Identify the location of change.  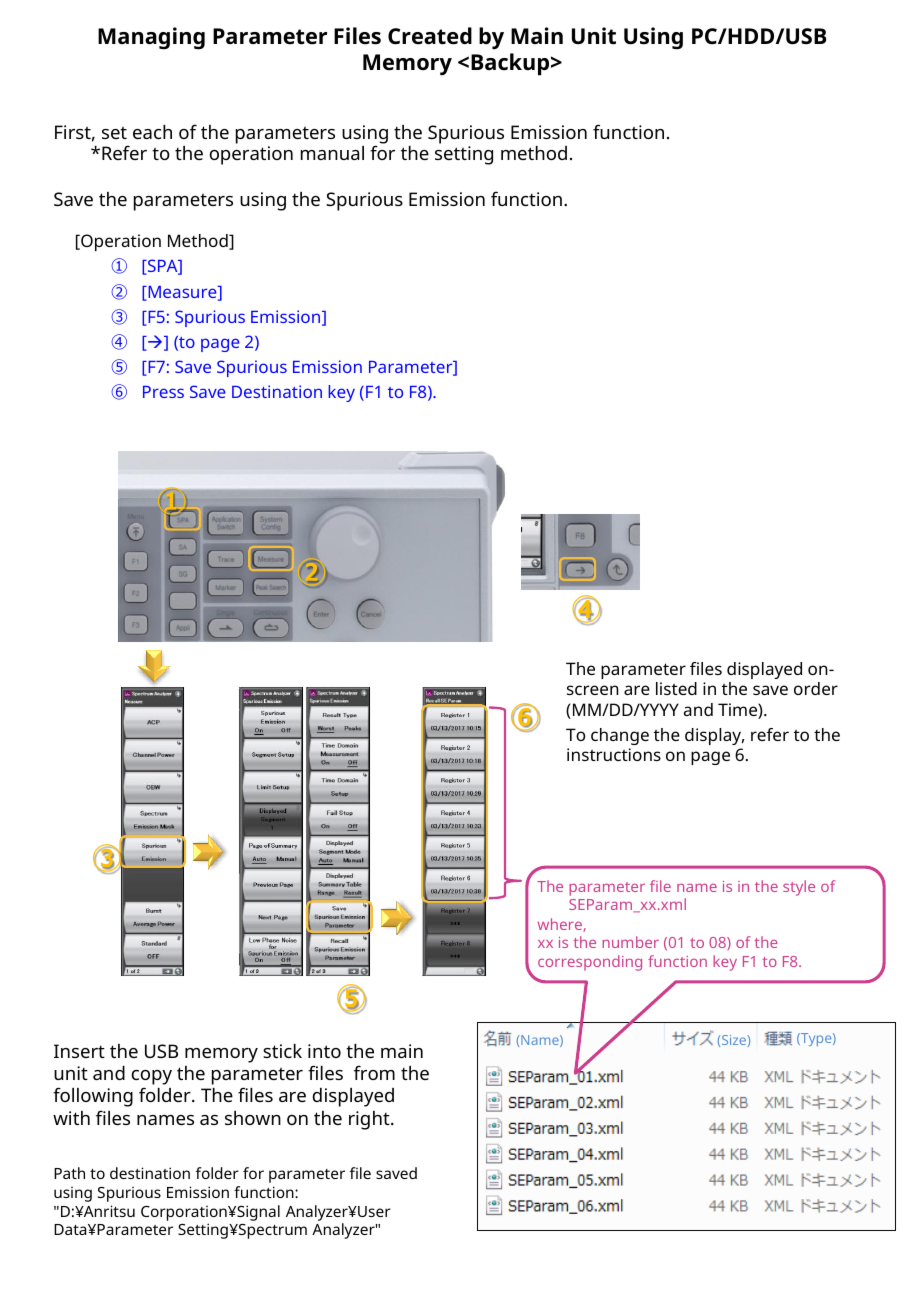
(620, 736).
